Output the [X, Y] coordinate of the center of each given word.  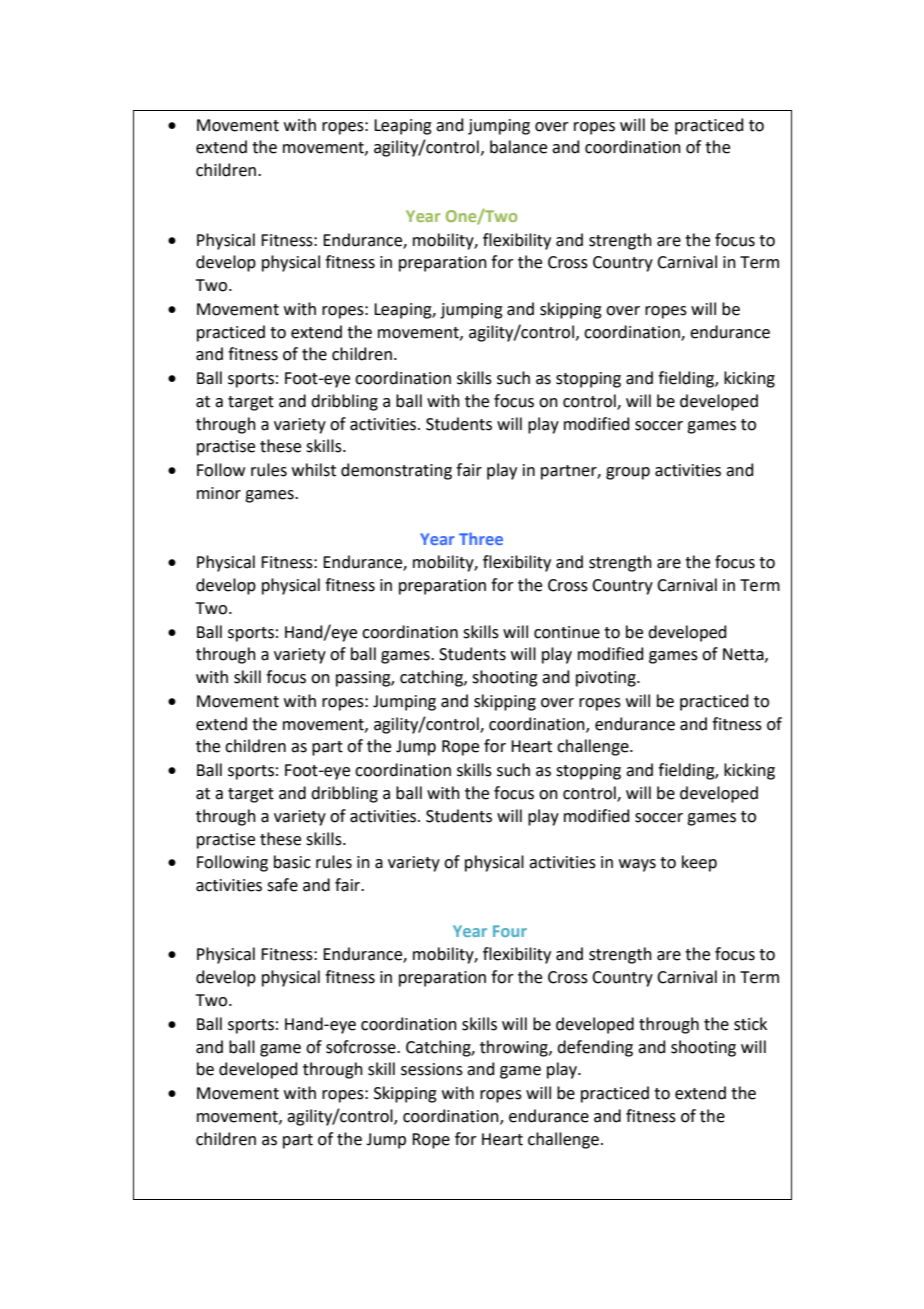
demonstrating [396, 471]
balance [518, 147]
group [628, 473]
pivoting [607, 679]
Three [481, 538]
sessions [432, 1069]
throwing [515, 1048]
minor [219, 493]
